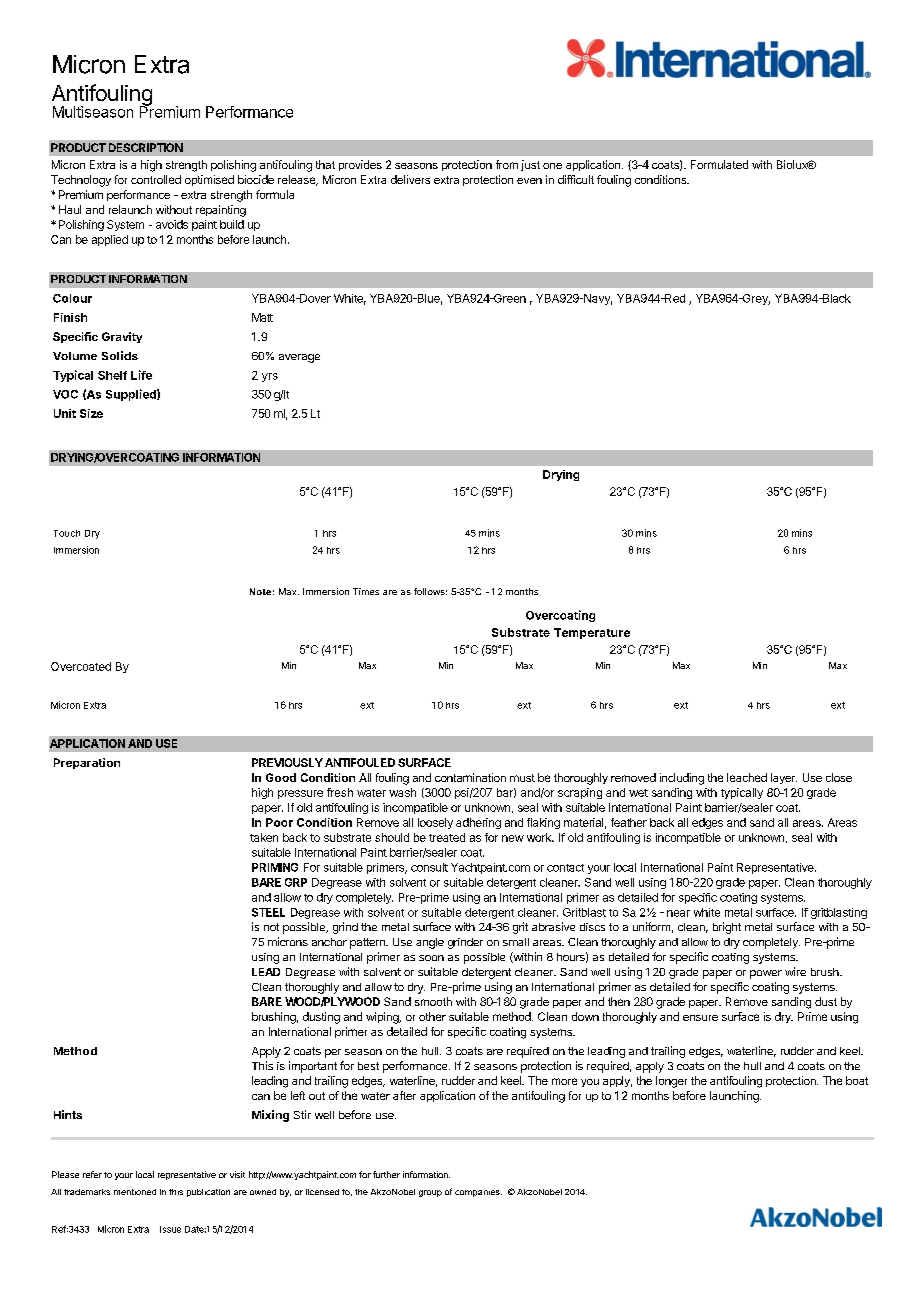 The width and height of the screenshot is (924, 1308). What do you see at coordinates (410, 179) in the screenshot?
I see `delivers` at bounding box center [410, 179].
